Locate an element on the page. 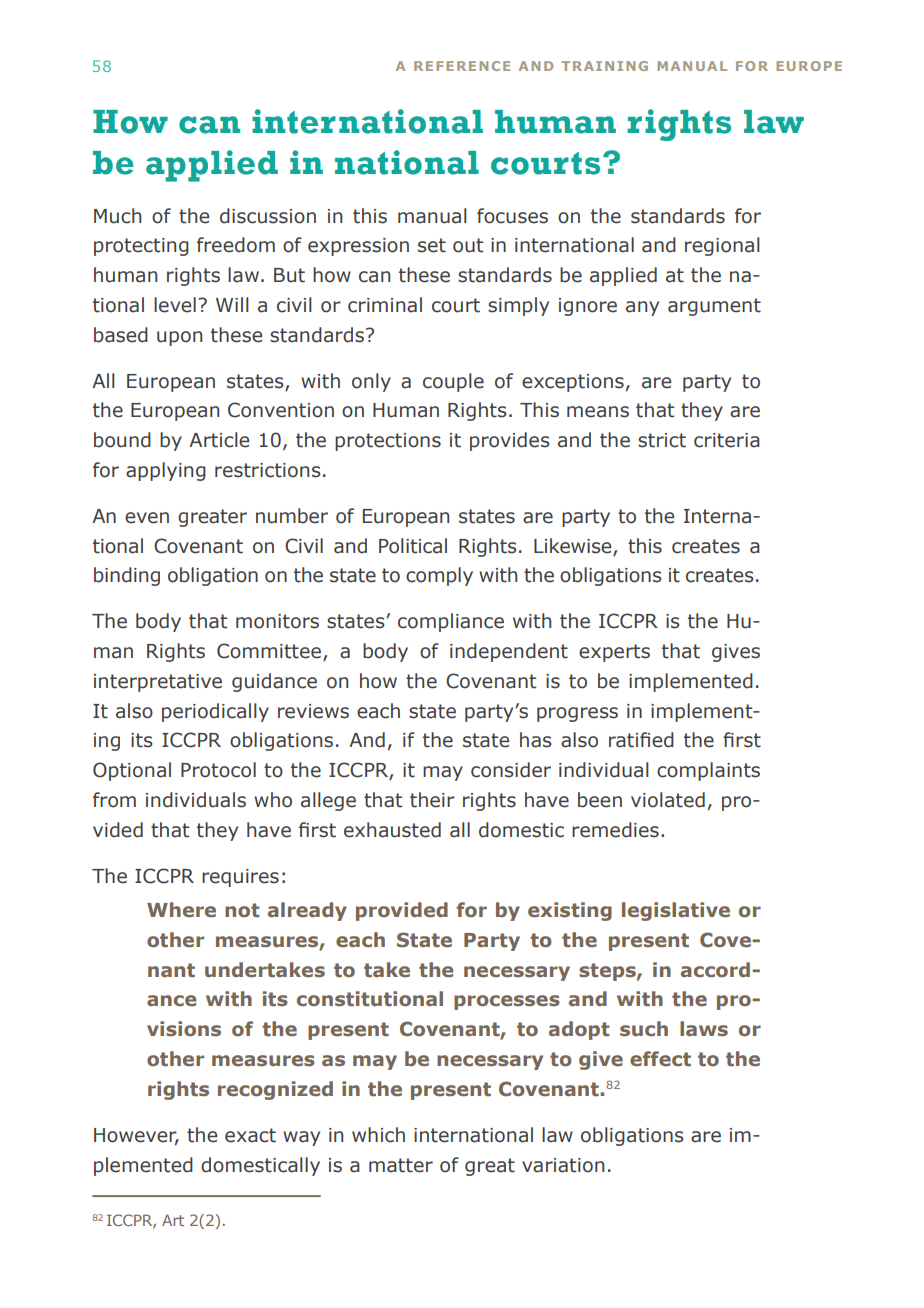 The image size is (924, 1308). experts is located at coordinates (614, 653).
